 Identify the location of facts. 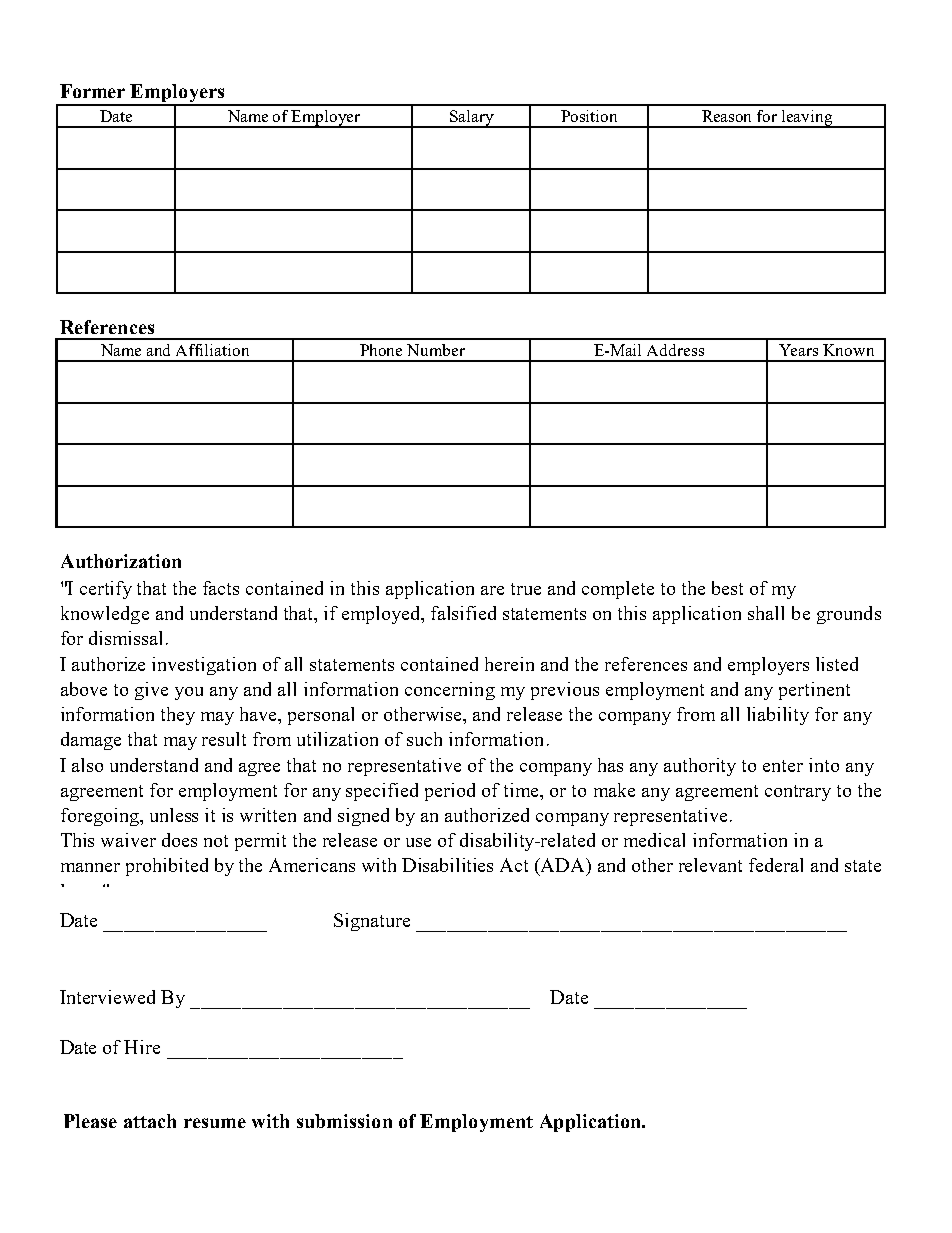
(221, 588).
